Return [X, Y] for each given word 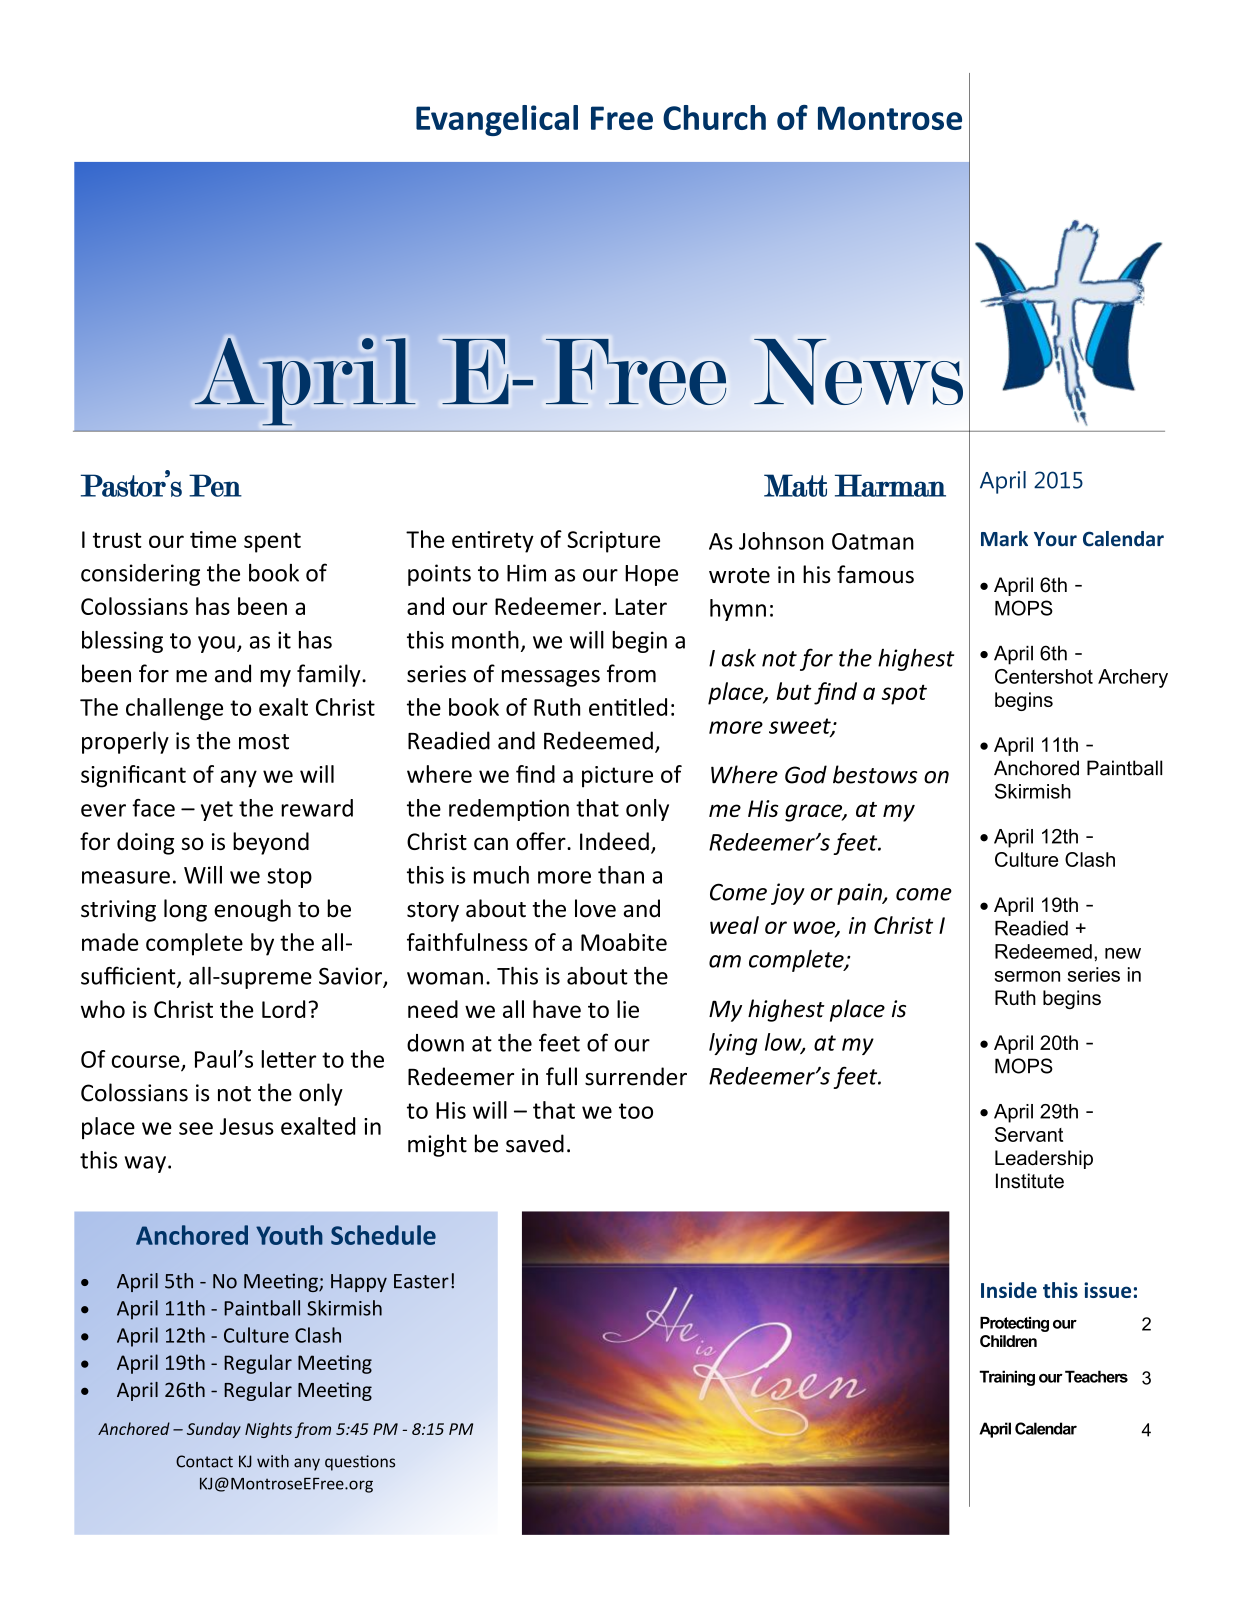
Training [1007, 1378]
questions [360, 1463]
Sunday [214, 1430]
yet [217, 811]
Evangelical [497, 120]
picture [617, 777]
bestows [875, 774]
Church [714, 117]
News [858, 372]
